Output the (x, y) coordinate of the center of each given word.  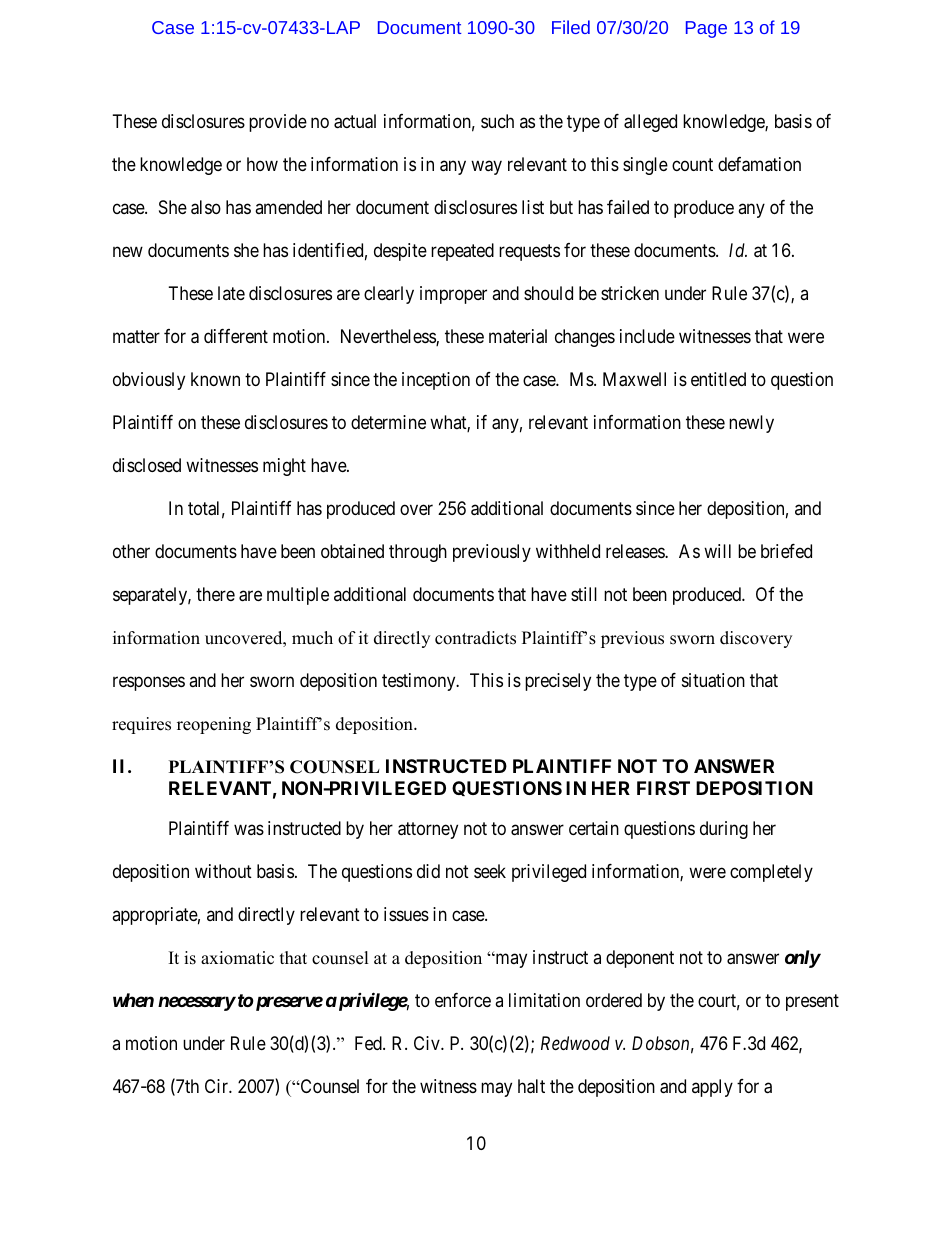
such (497, 121)
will (717, 551)
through (418, 553)
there (215, 594)
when (133, 1000)
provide (278, 123)
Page (706, 29)
